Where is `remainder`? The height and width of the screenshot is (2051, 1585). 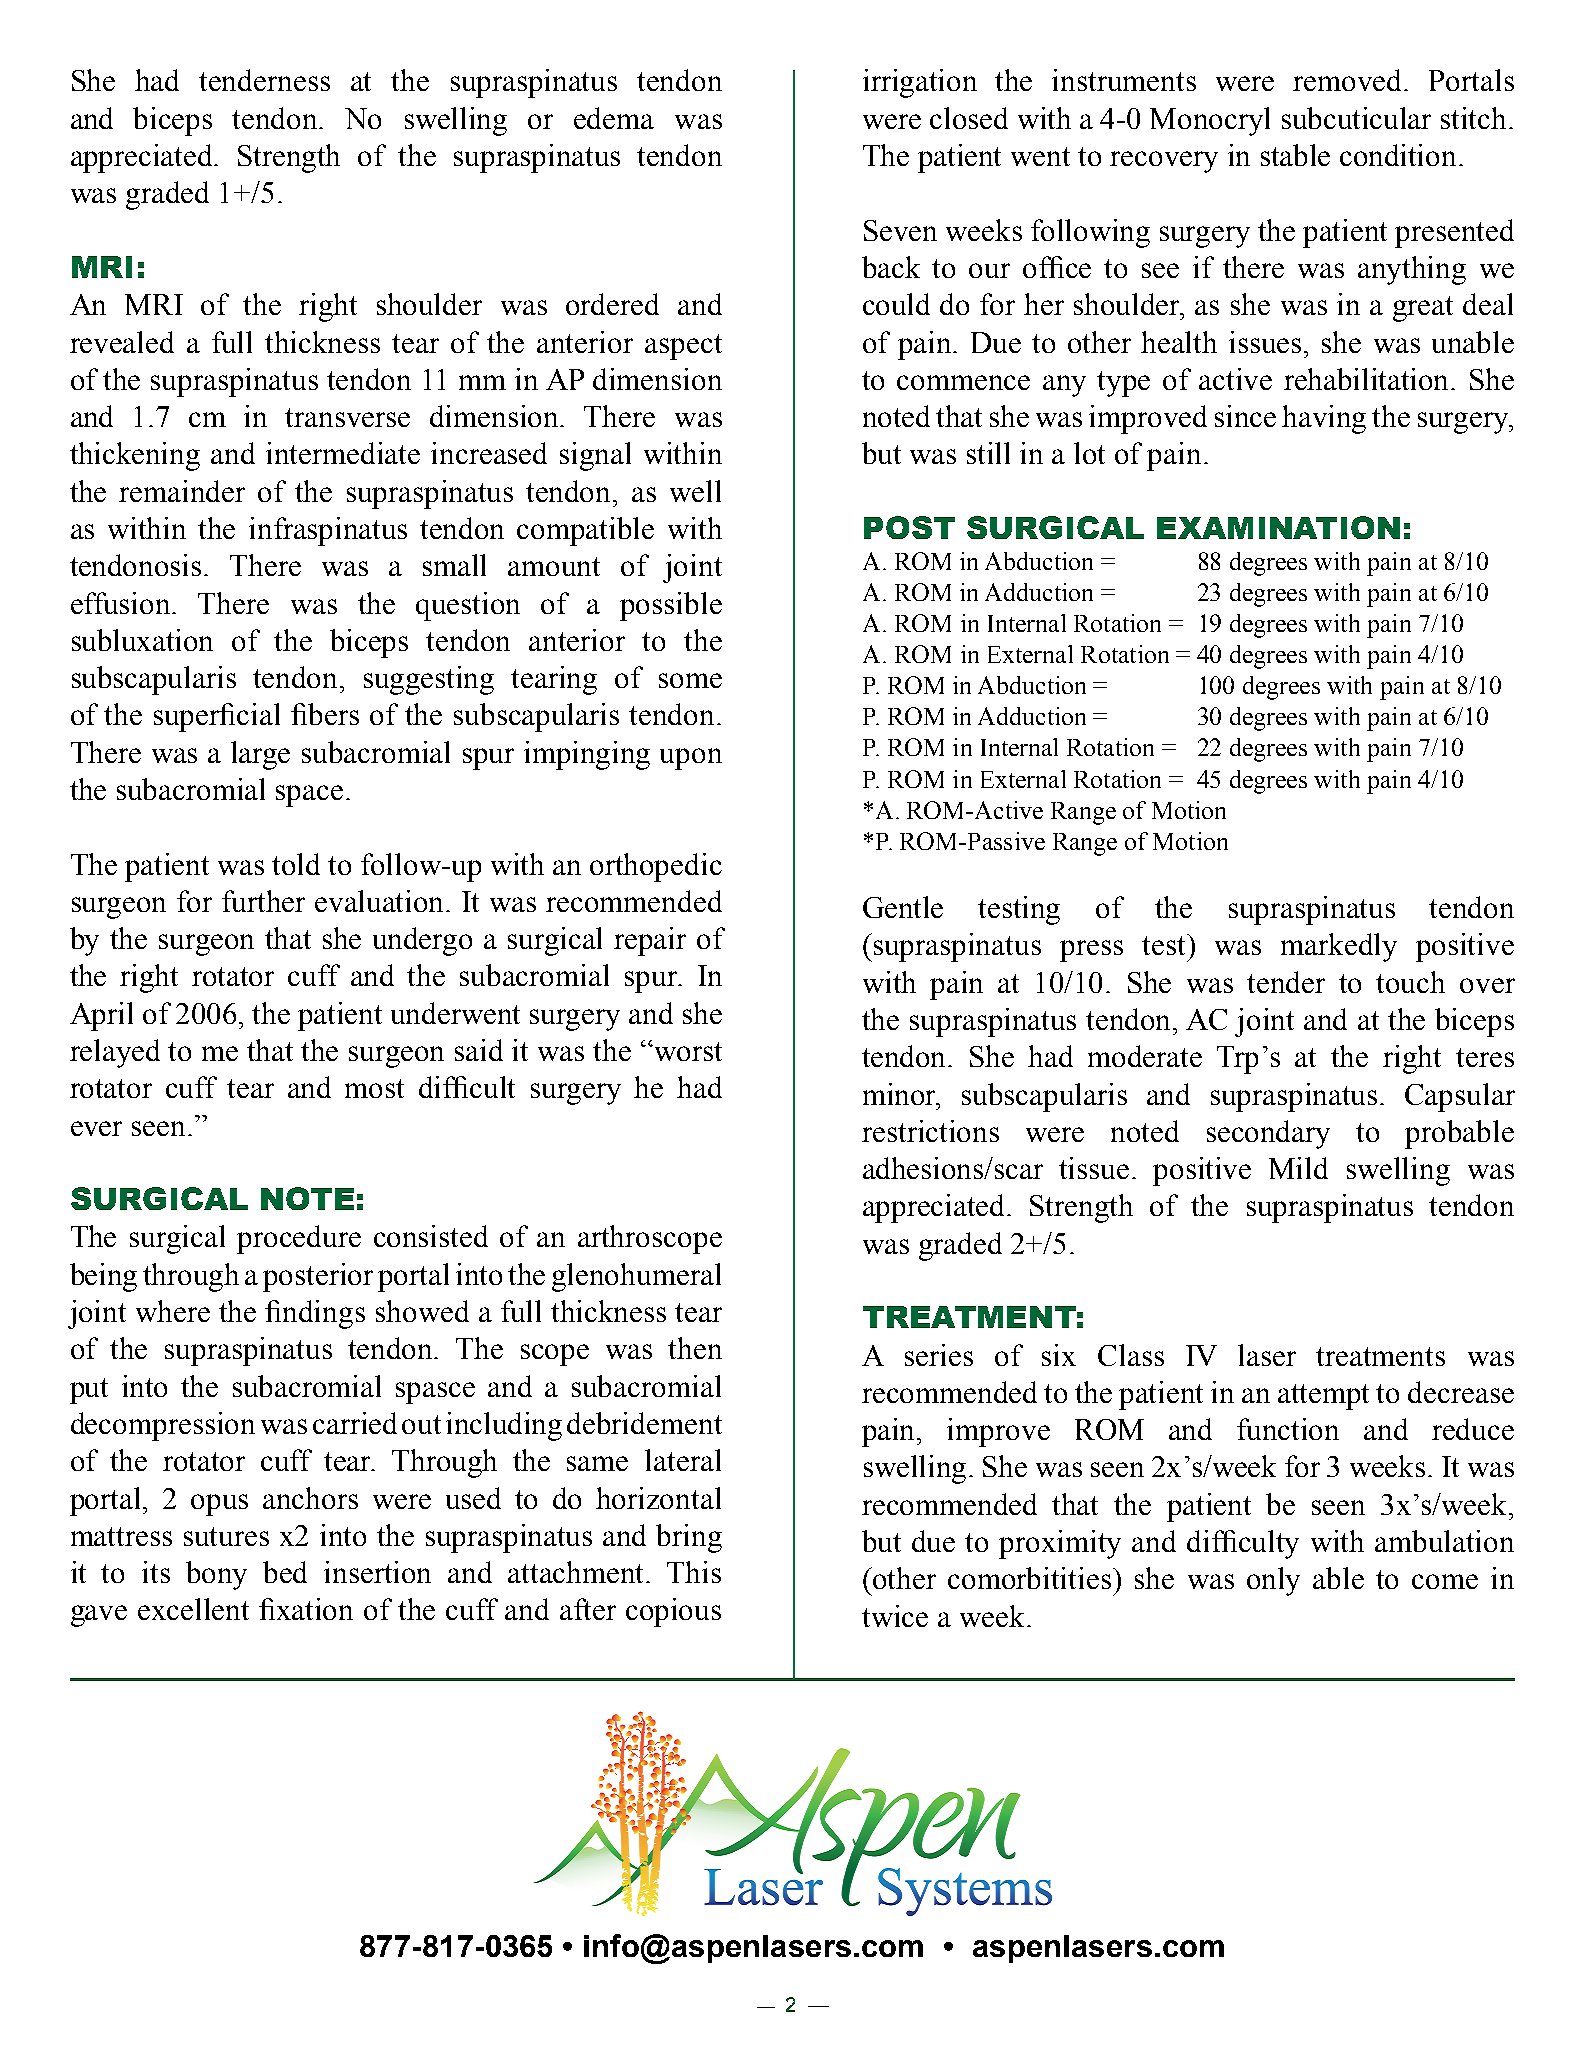 remainder is located at coordinates (182, 491).
